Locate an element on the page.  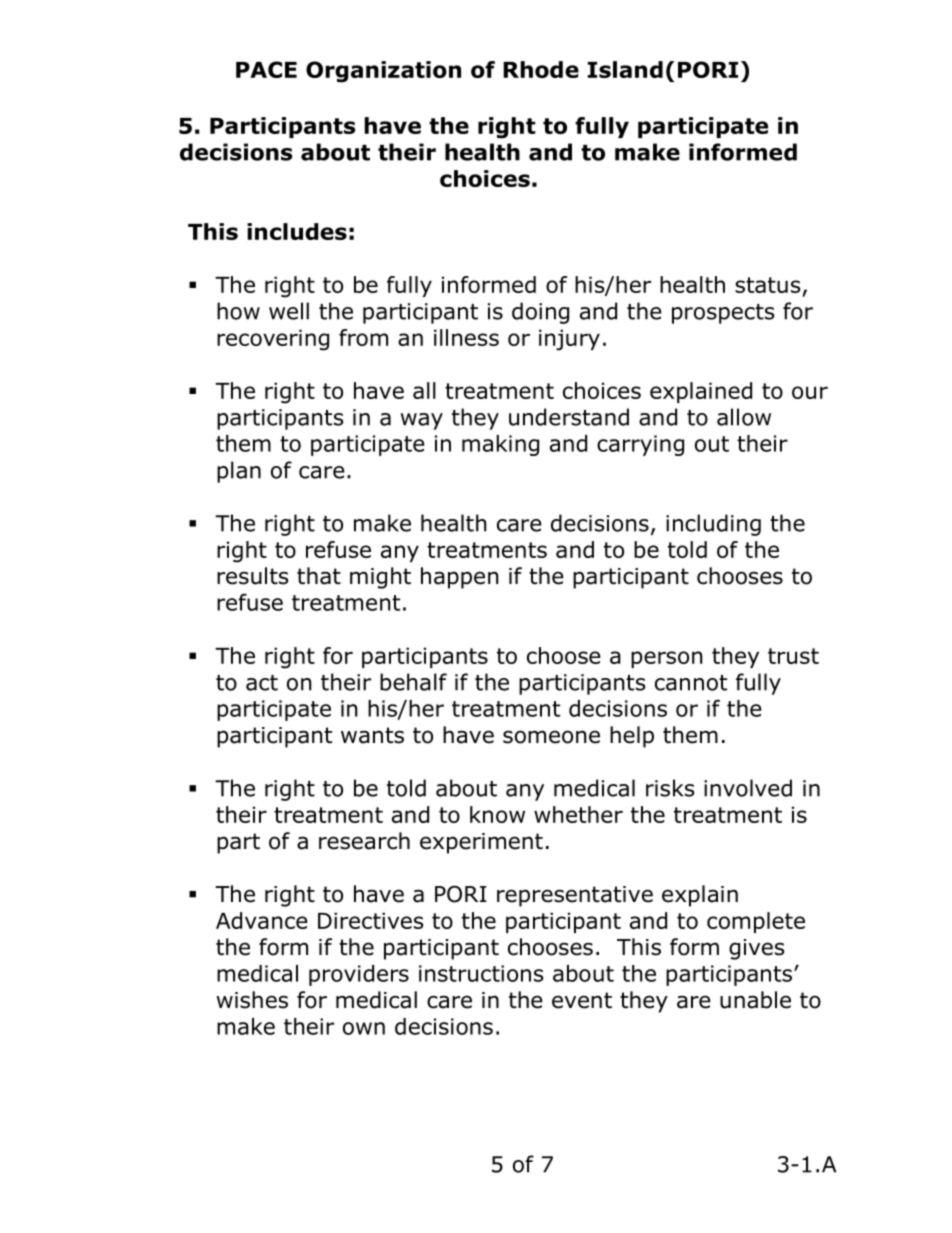
Rhode is located at coordinates (541, 69).
